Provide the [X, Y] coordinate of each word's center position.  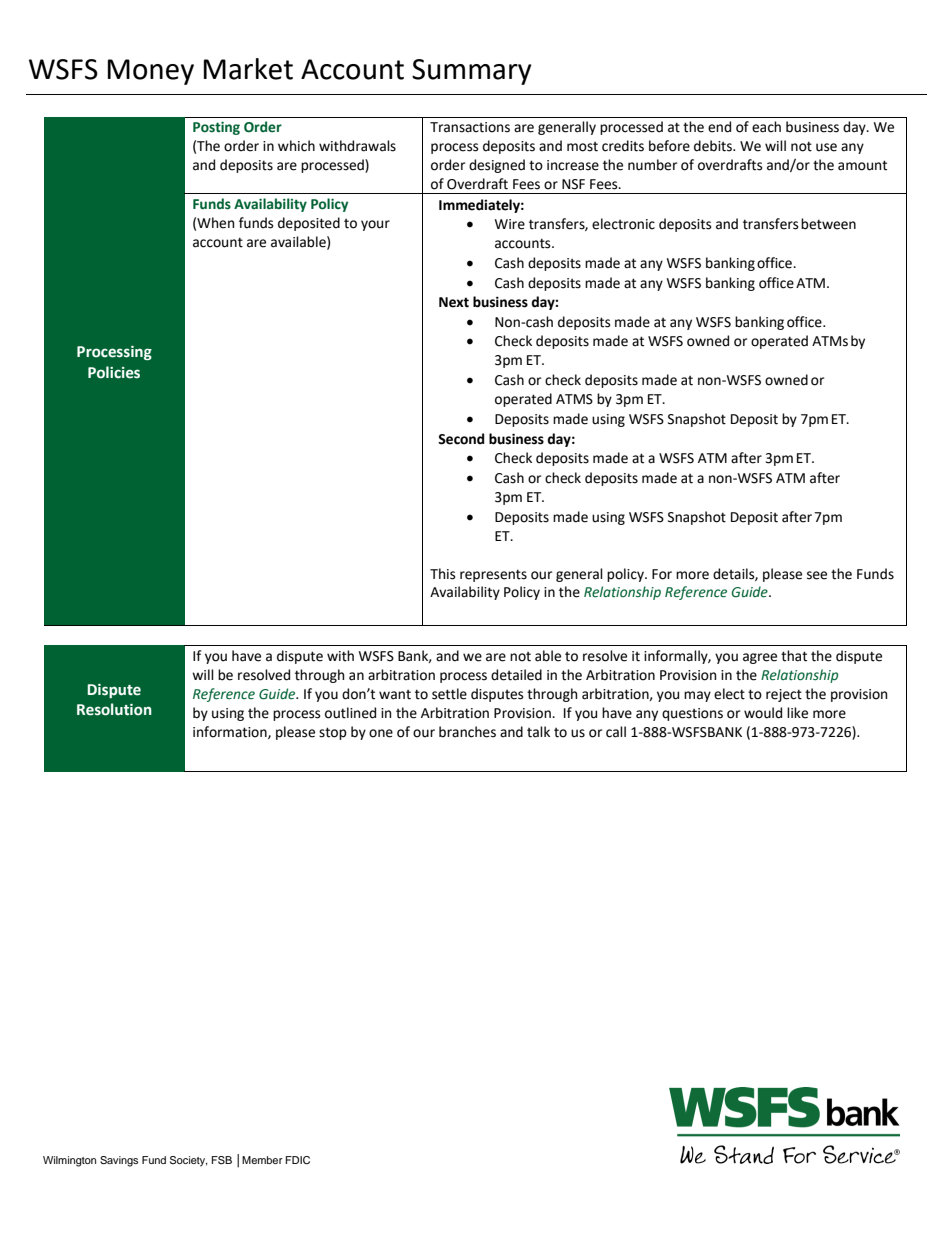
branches [467, 732]
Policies [114, 372]
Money [151, 72]
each [766, 127]
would [763, 713]
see [817, 575]
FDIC [298, 1160]
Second [461, 439]
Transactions [470, 127]
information [231, 732]
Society [189, 1161]
